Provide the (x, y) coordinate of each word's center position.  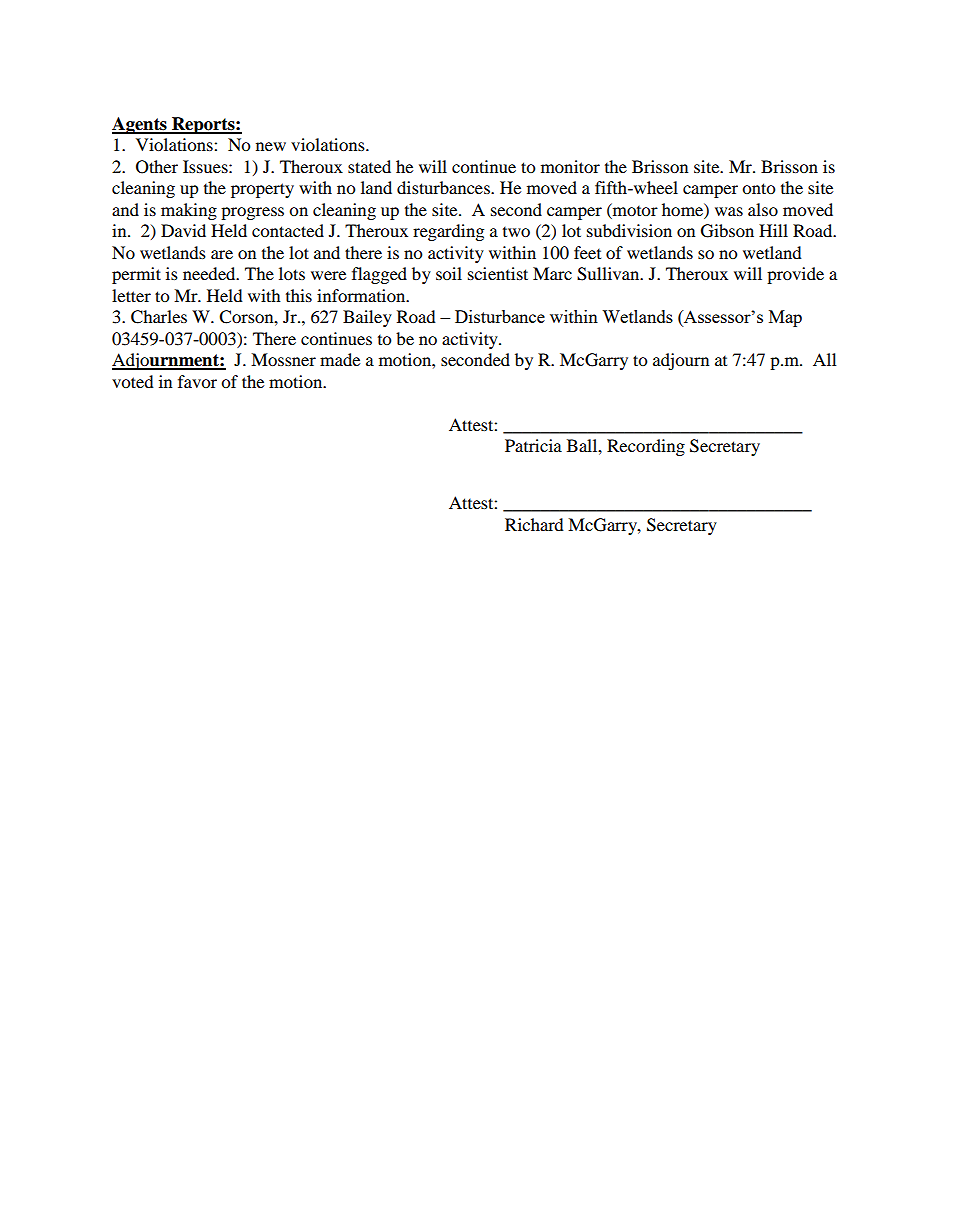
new (271, 146)
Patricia (533, 445)
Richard (534, 524)
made (340, 359)
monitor (570, 166)
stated (369, 166)
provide (795, 275)
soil (449, 273)
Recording (646, 447)
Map (785, 318)
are (222, 254)
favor (197, 381)
